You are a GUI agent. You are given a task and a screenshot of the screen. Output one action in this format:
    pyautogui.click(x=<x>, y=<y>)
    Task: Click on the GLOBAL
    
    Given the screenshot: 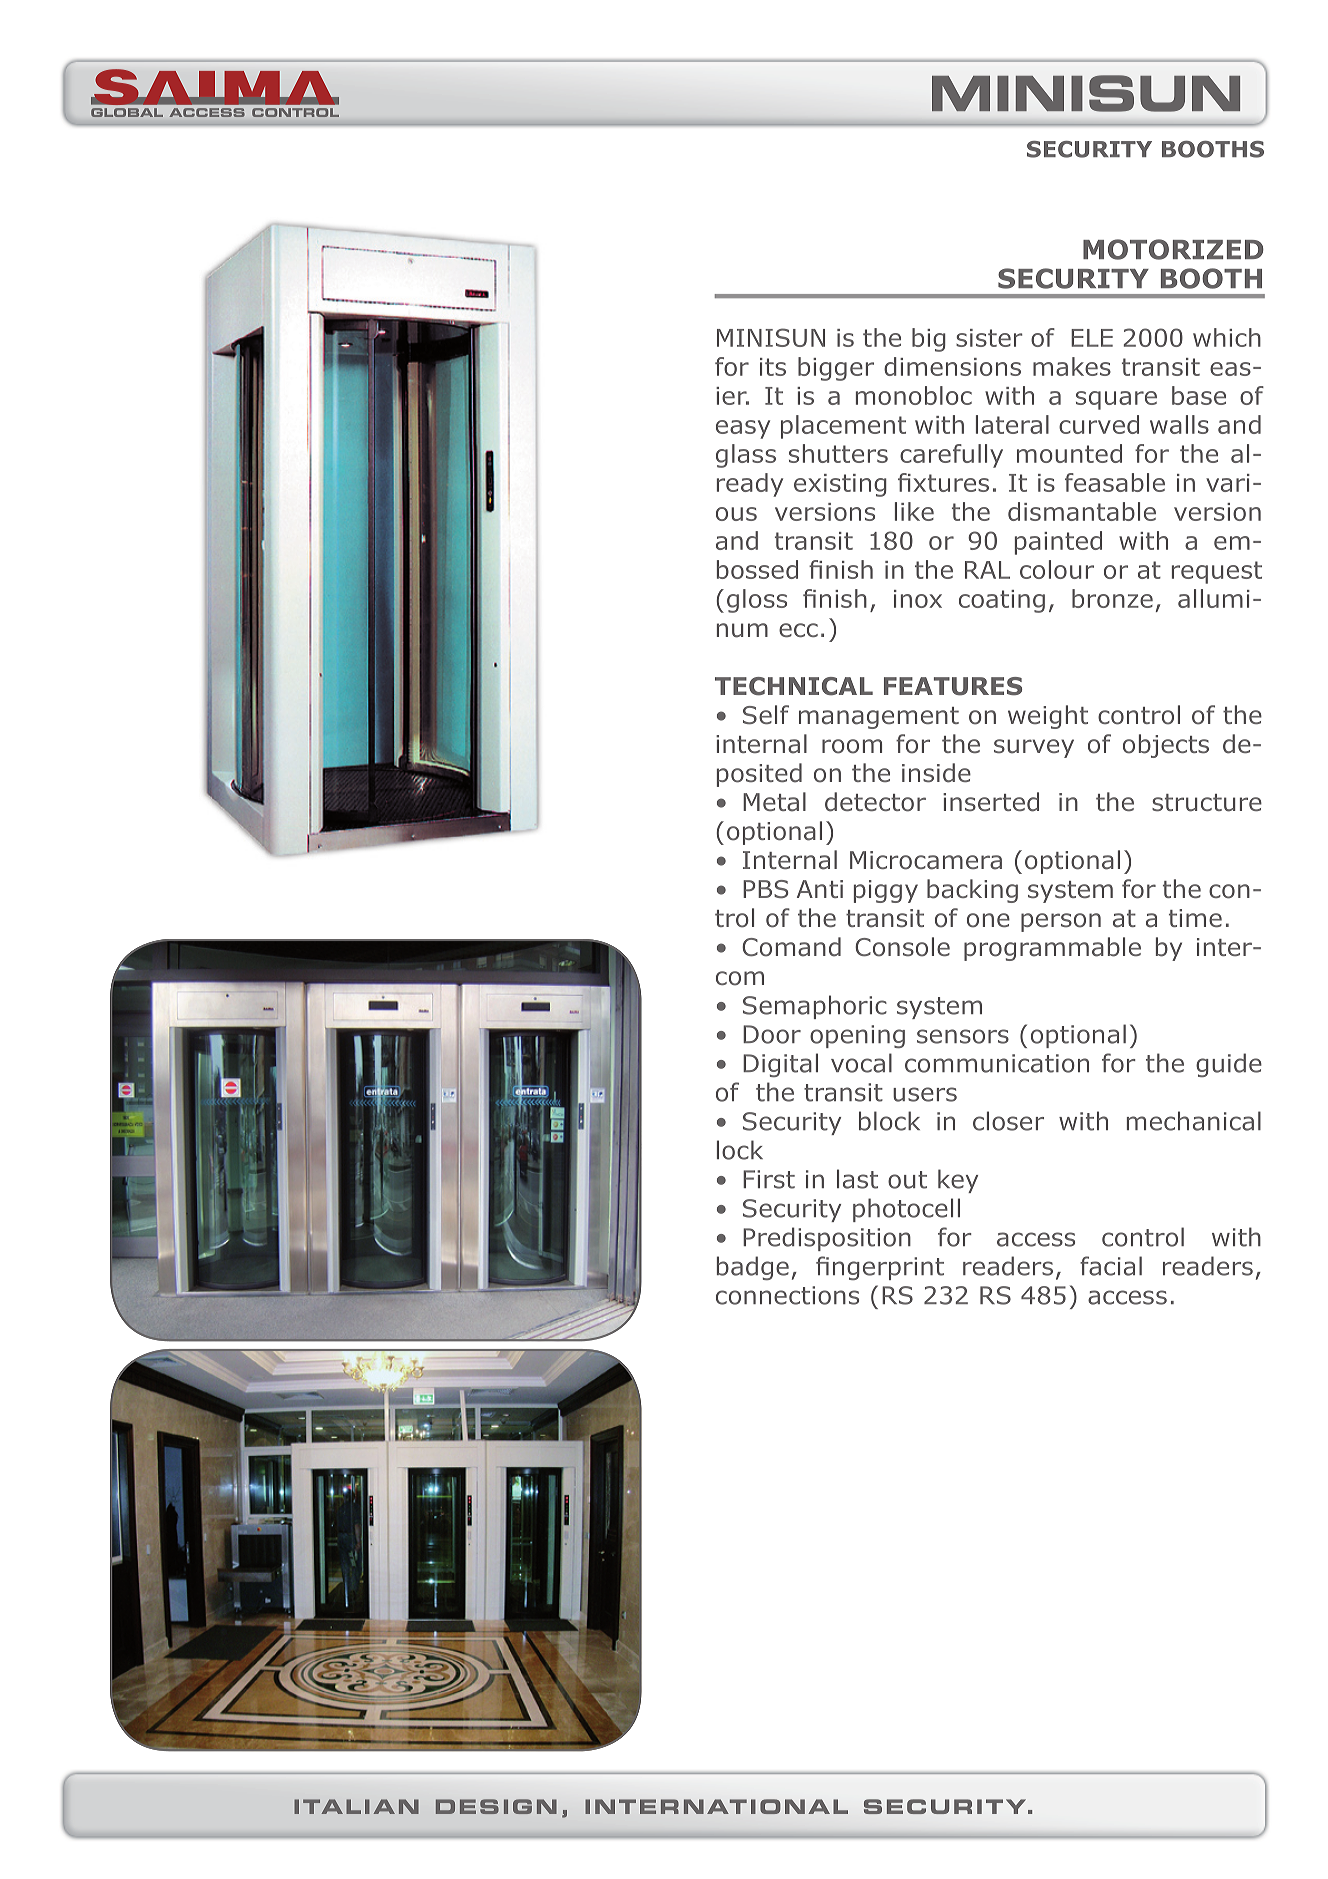 What is the action you would take?
    pyautogui.click(x=127, y=112)
